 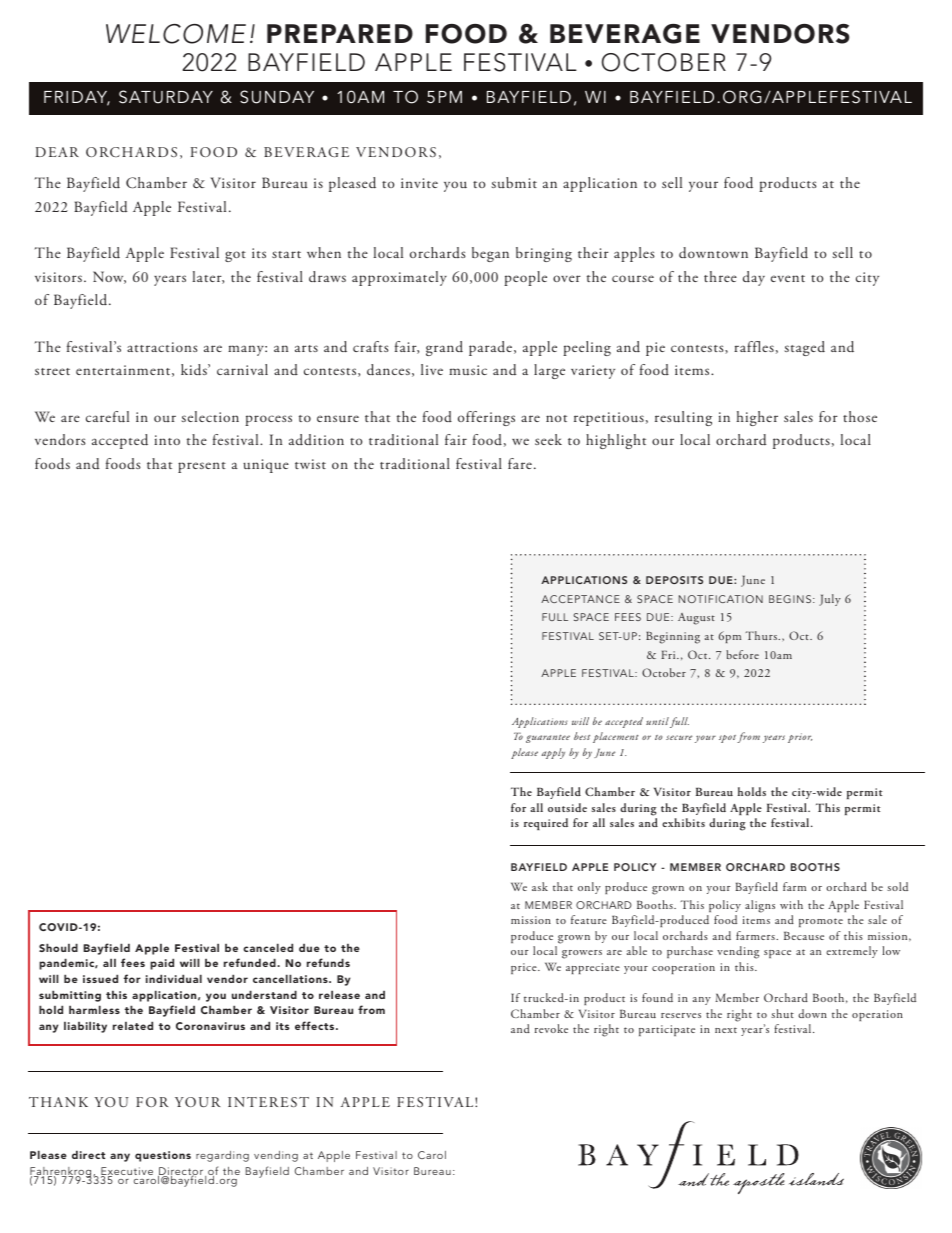 What do you see at coordinates (340, 33) in the document?
I see `PREPARED` at bounding box center [340, 33].
